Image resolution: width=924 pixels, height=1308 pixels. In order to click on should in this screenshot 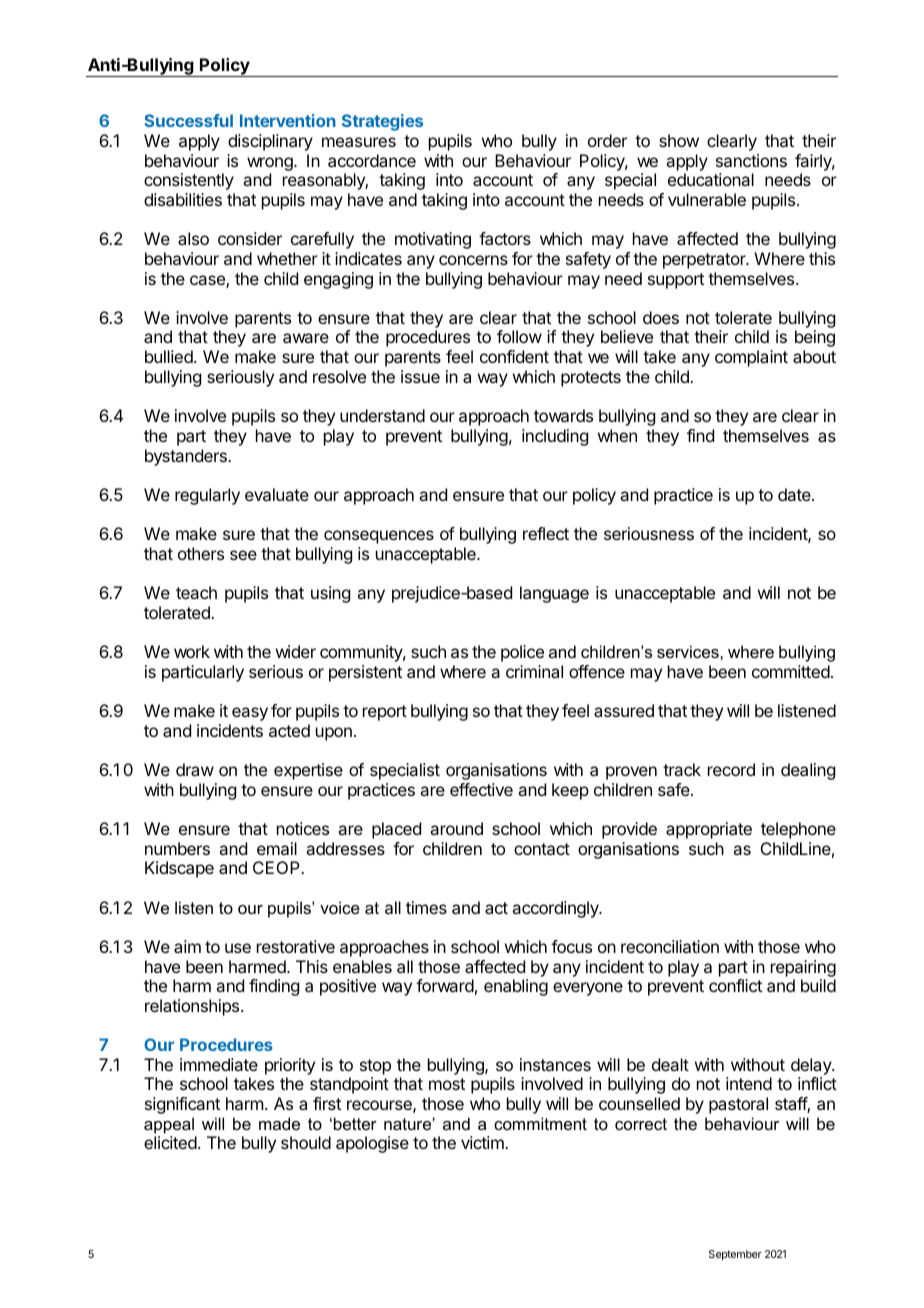, I will do `click(306, 1142)`.
